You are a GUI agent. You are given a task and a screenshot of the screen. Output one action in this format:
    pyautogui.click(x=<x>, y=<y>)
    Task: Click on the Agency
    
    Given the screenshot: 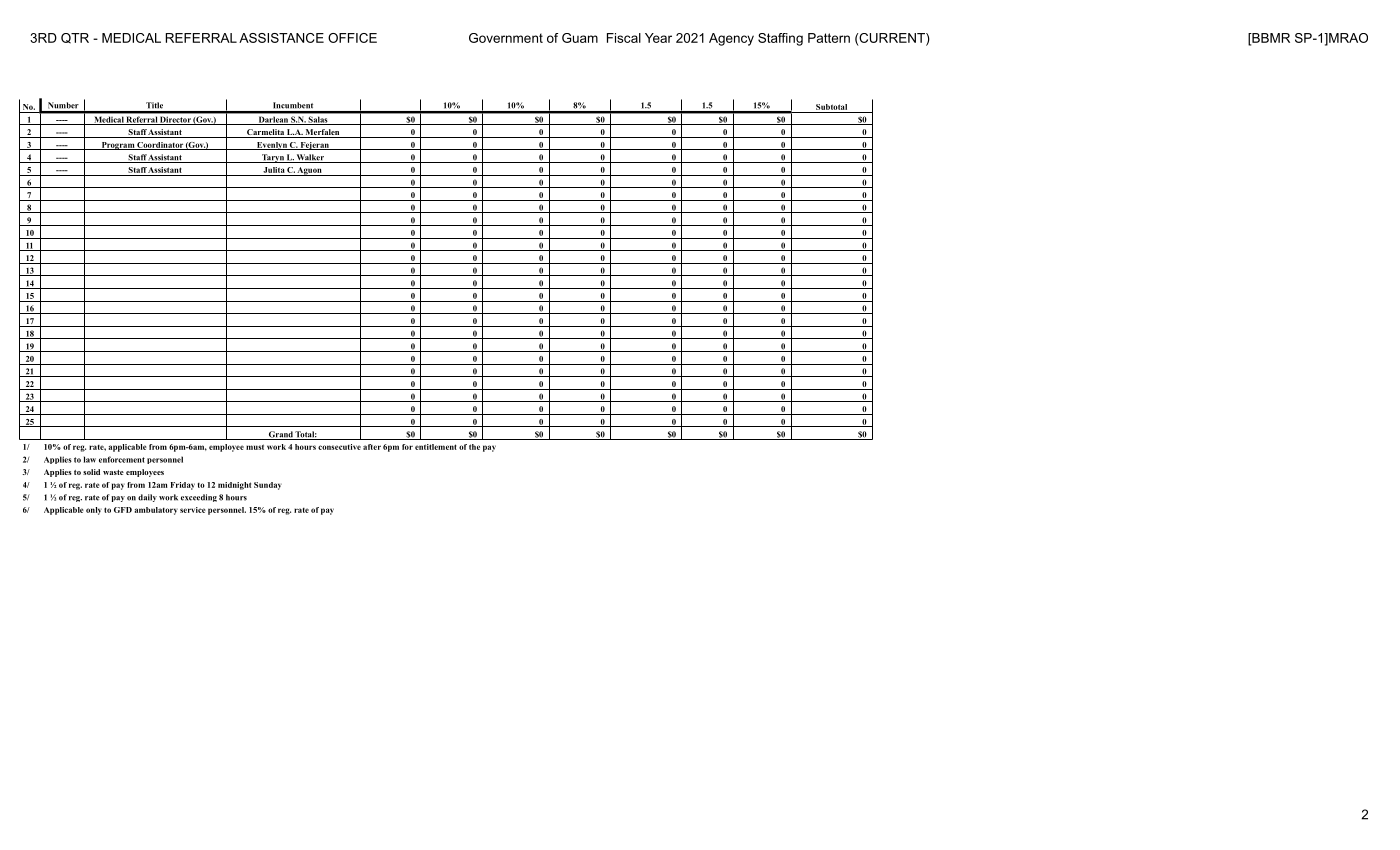 What is the action you would take?
    pyautogui.click(x=731, y=39)
